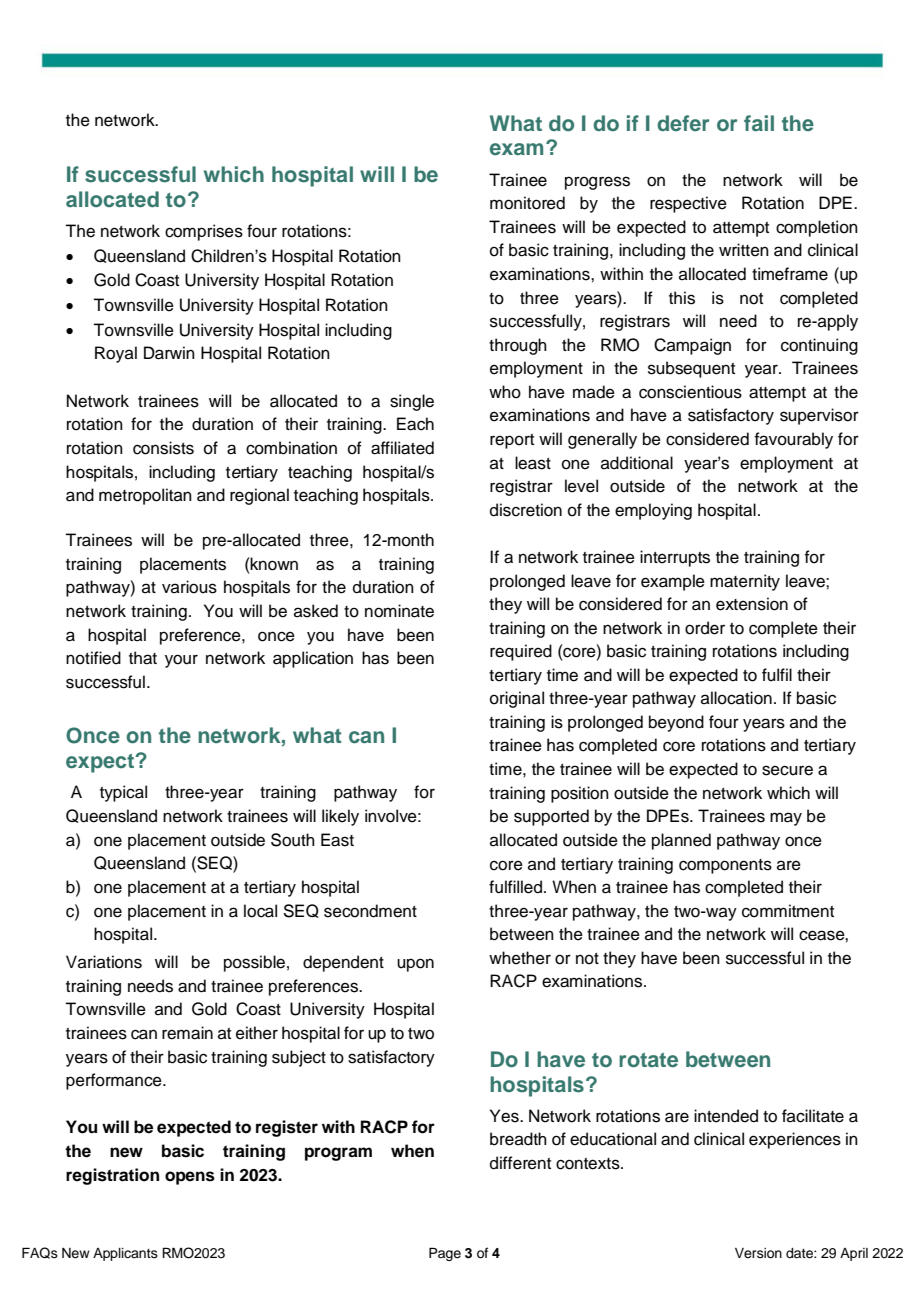 Image resolution: width=924 pixels, height=1308 pixels. I want to click on monitored, so click(527, 203).
